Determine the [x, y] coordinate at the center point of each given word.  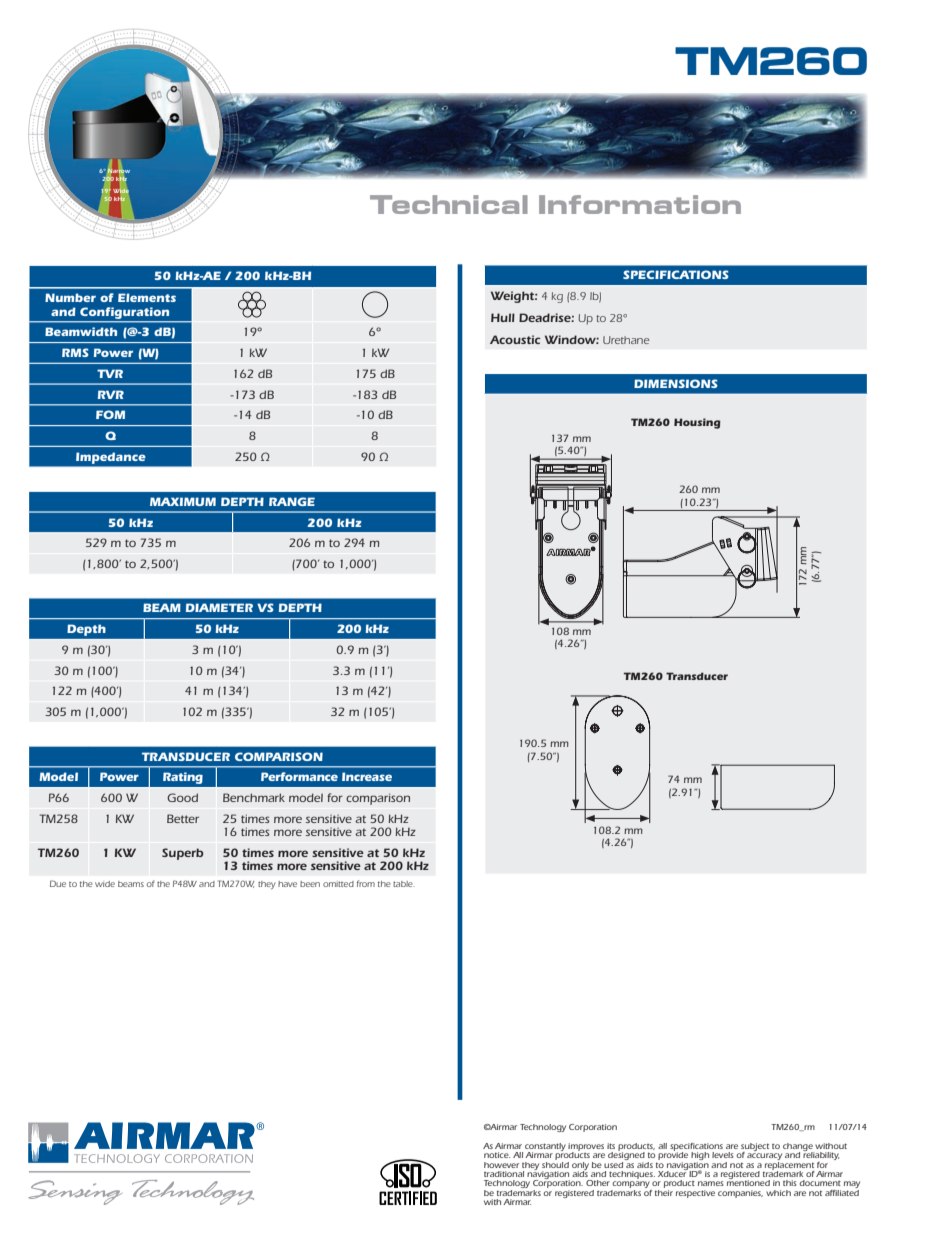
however [501, 1165]
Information [640, 204]
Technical [449, 204]
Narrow [118, 170]
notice [497, 1155]
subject [755, 1148]
